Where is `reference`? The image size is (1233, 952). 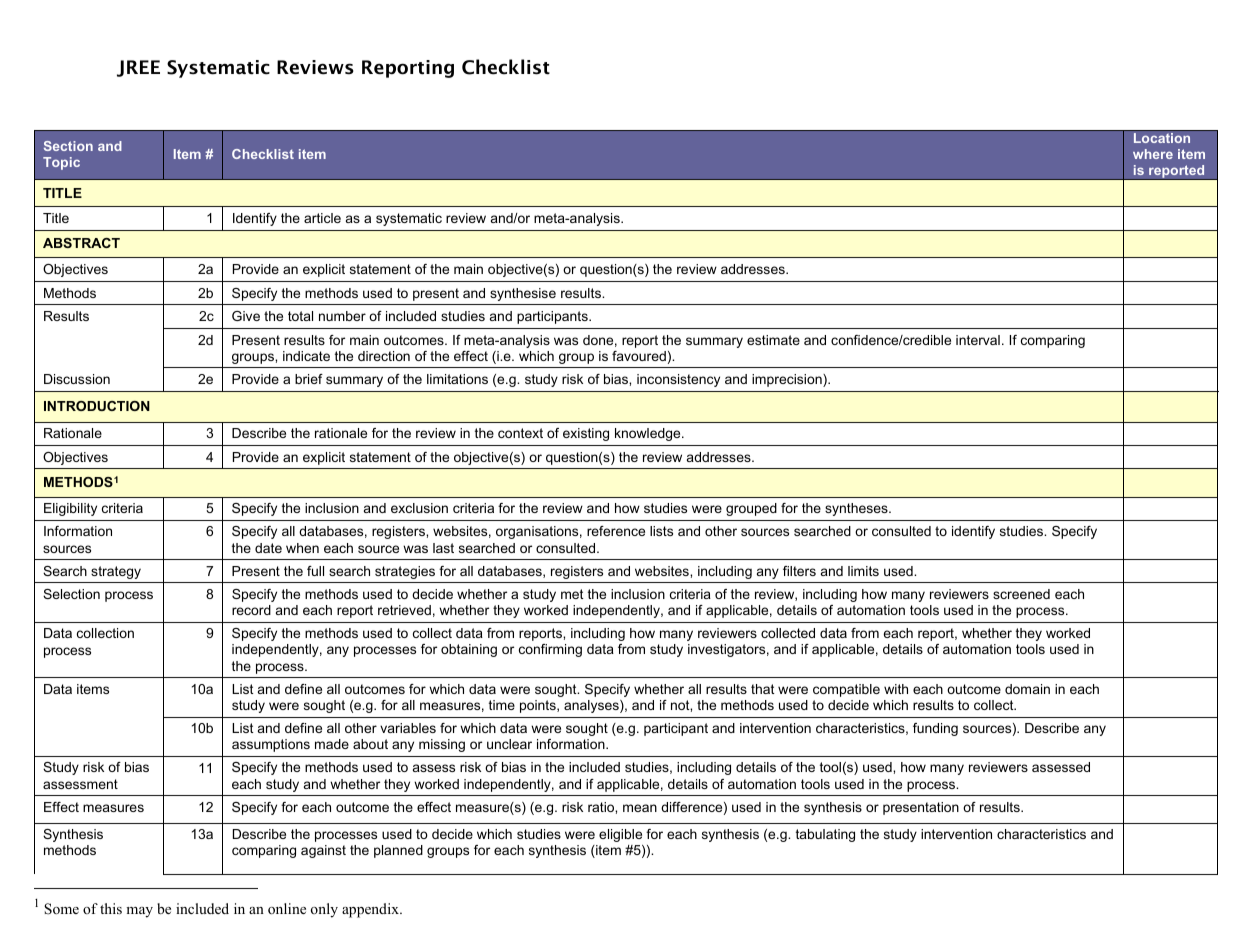
reference is located at coordinates (616, 531).
